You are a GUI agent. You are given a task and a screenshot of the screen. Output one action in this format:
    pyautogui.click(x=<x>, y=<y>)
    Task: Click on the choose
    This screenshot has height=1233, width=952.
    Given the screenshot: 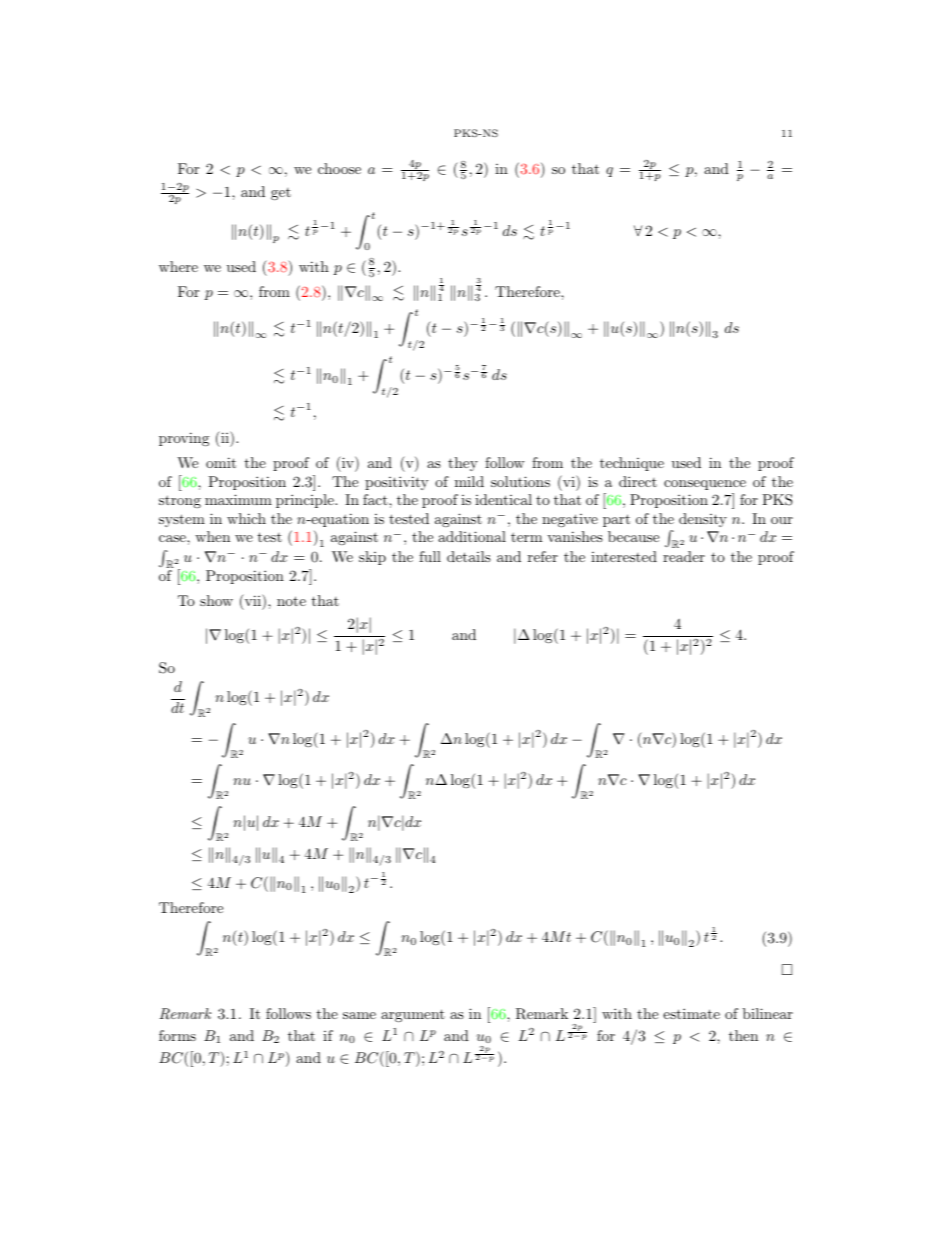 What is the action you would take?
    pyautogui.click(x=339, y=168)
